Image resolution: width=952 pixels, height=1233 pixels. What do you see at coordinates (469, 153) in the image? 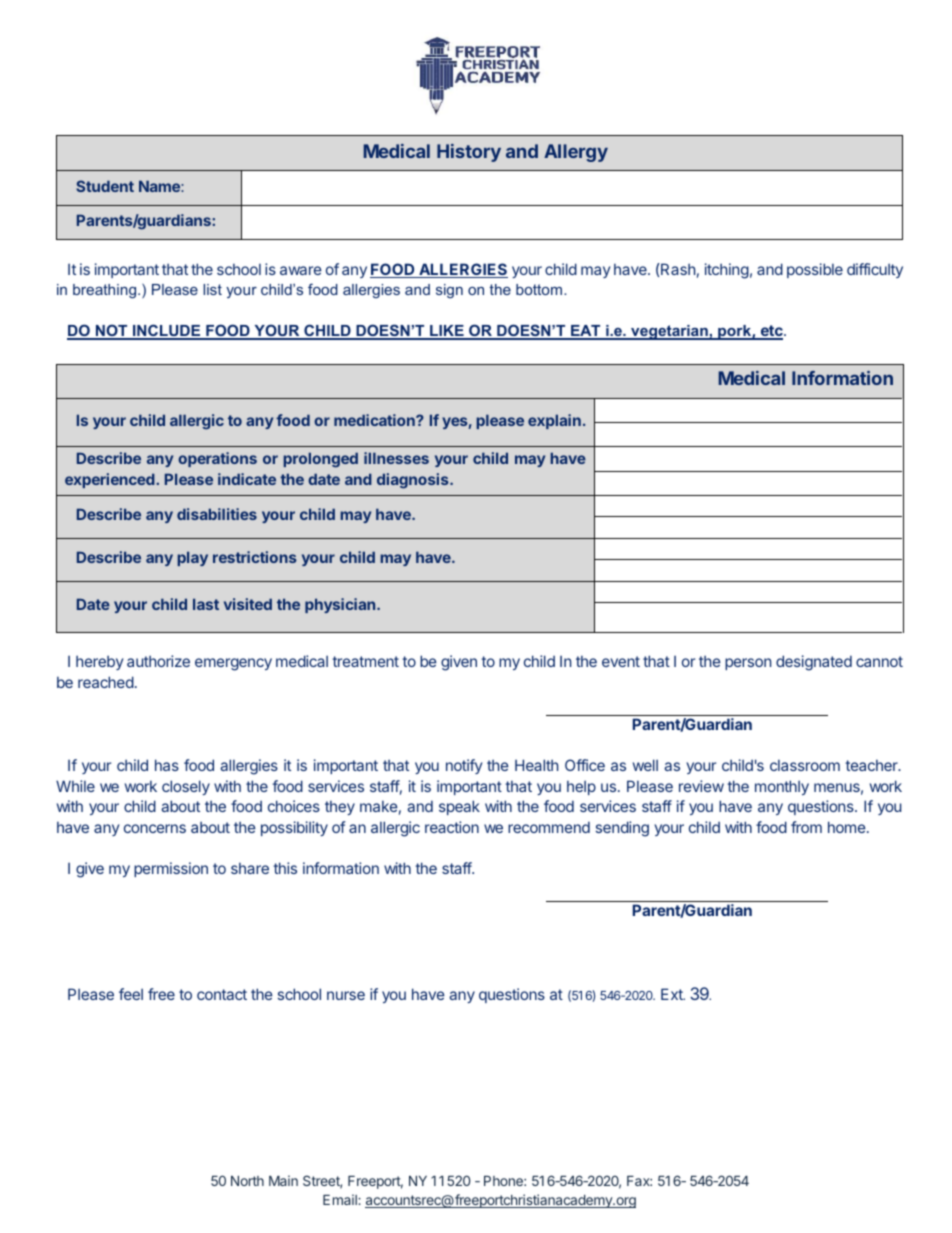
I see `History` at bounding box center [469, 153].
